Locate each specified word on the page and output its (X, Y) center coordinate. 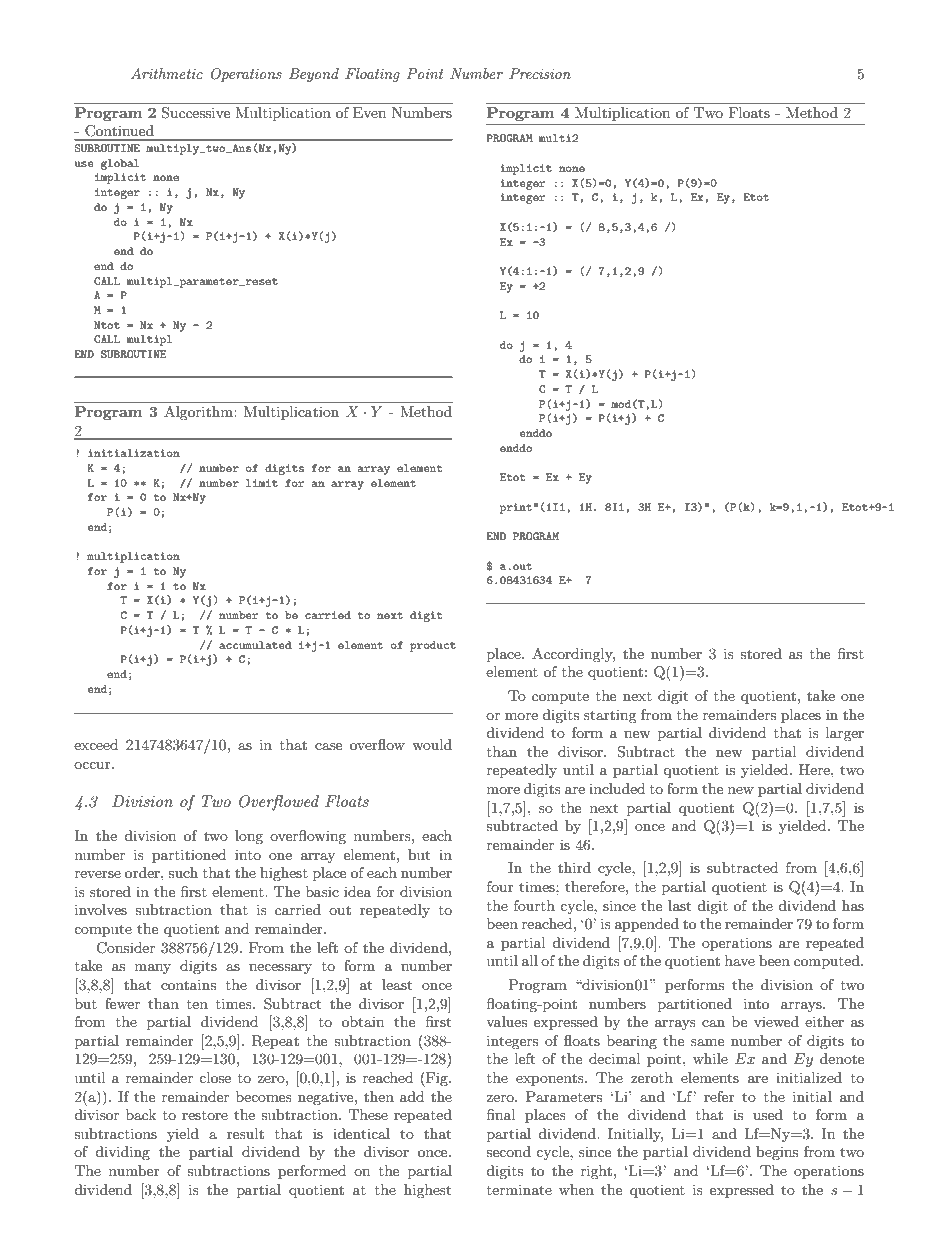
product (433, 646)
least (397, 984)
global (120, 164)
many (153, 969)
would (432, 744)
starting (610, 716)
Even (369, 112)
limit (262, 483)
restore (205, 1115)
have (740, 960)
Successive (196, 112)
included (617, 788)
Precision (540, 73)
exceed (96, 744)
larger (845, 734)
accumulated (255, 645)
